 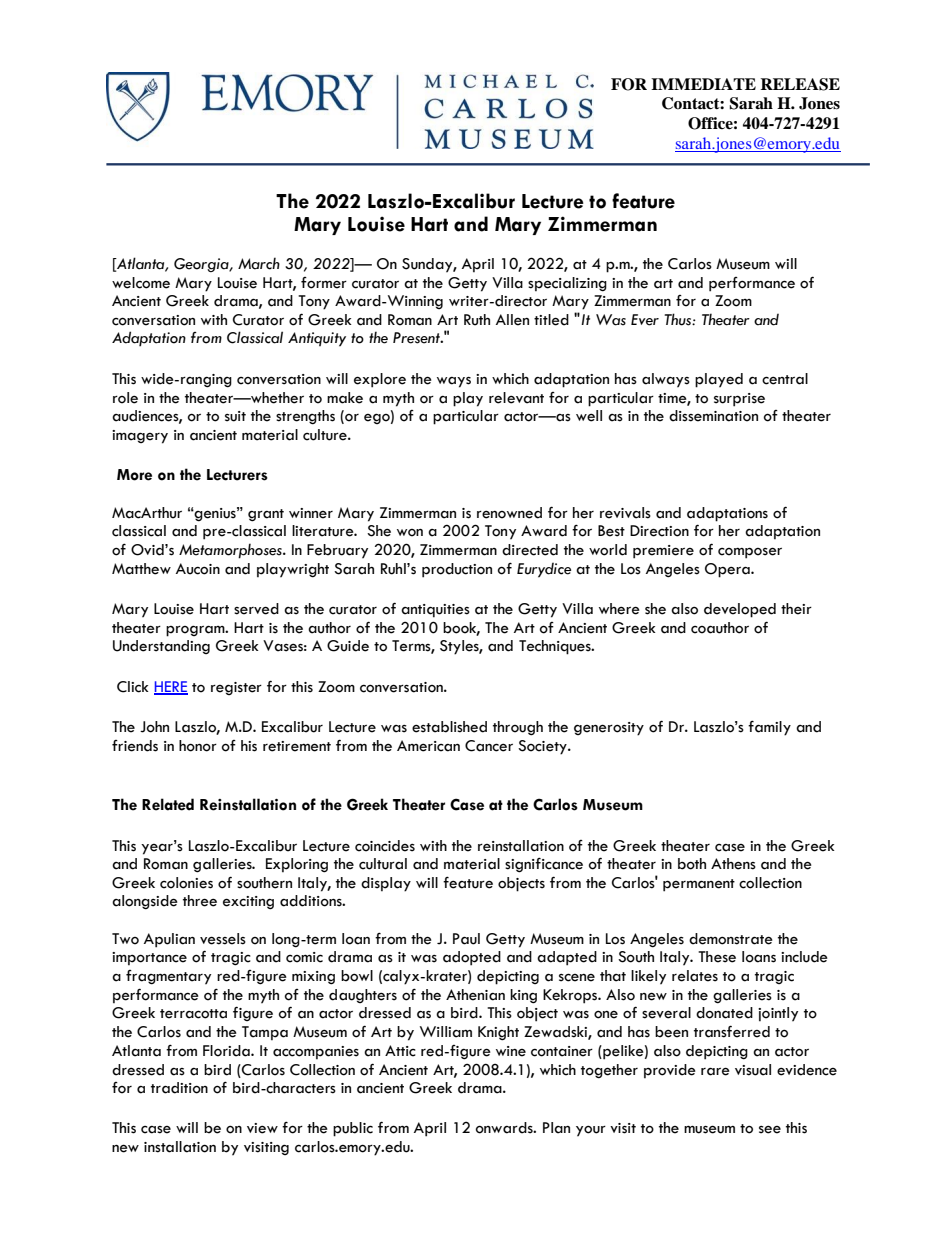 What do you see at coordinates (800, 84) in the screenshot?
I see `RELEASE` at bounding box center [800, 84].
